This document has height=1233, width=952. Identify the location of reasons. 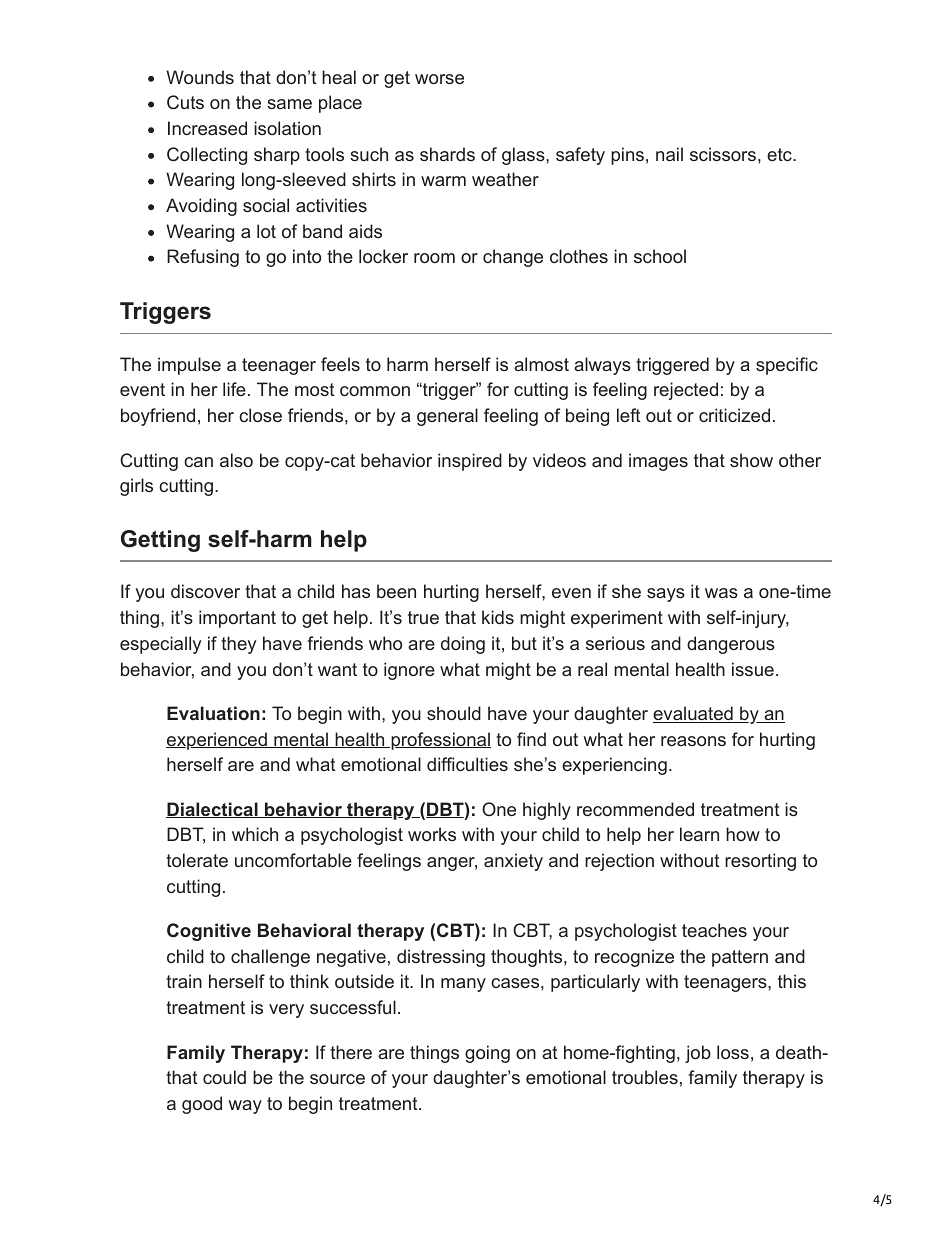
(693, 741).
